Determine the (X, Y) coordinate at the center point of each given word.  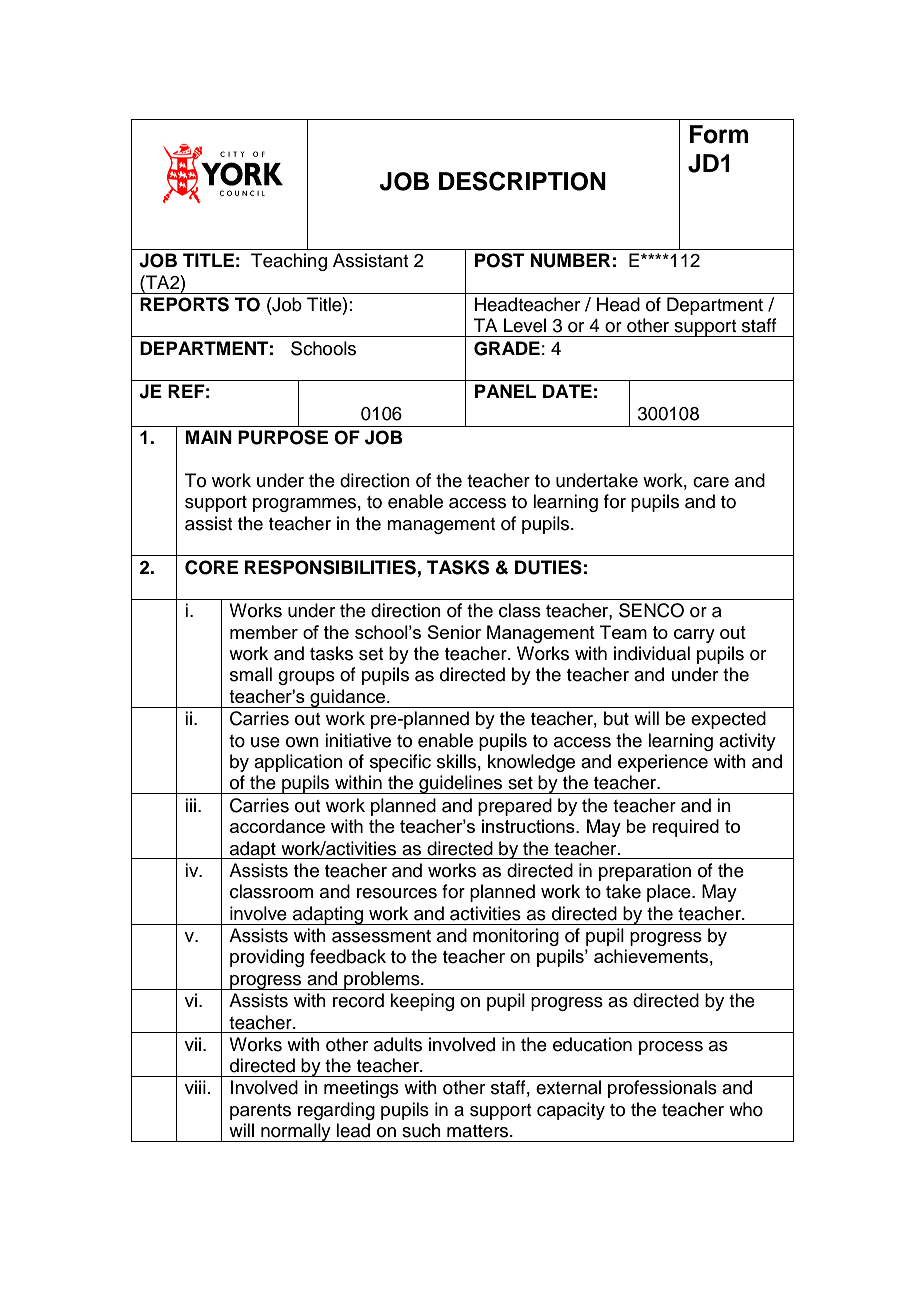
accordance (277, 826)
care (711, 482)
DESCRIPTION (522, 181)
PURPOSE (283, 437)
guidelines (461, 784)
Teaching (289, 262)
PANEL (505, 391)
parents (260, 1112)
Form (719, 134)
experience (663, 763)
